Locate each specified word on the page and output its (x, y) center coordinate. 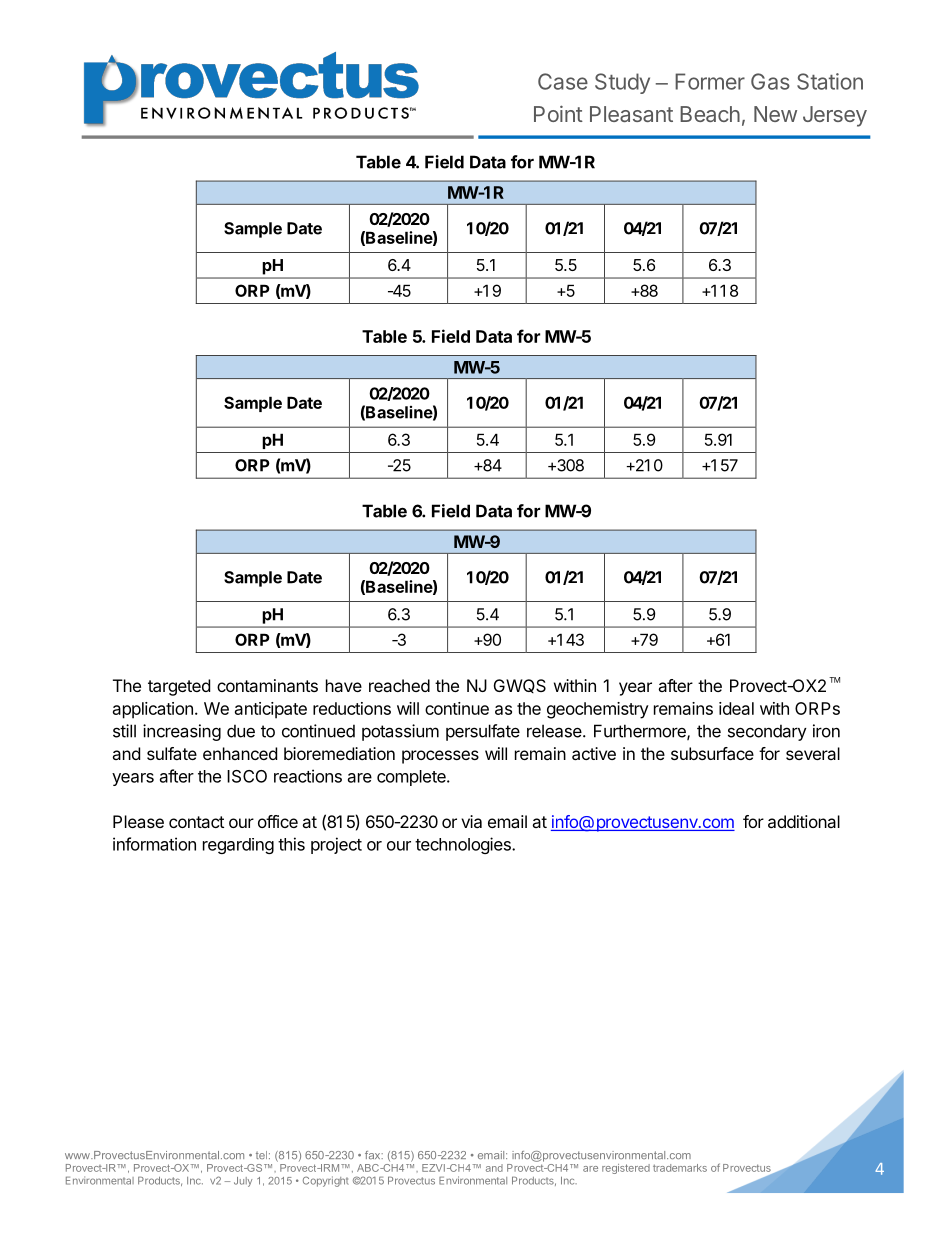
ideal (736, 708)
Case (563, 81)
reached (399, 685)
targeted (179, 687)
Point (558, 113)
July (243, 1182)
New (775, 114)
